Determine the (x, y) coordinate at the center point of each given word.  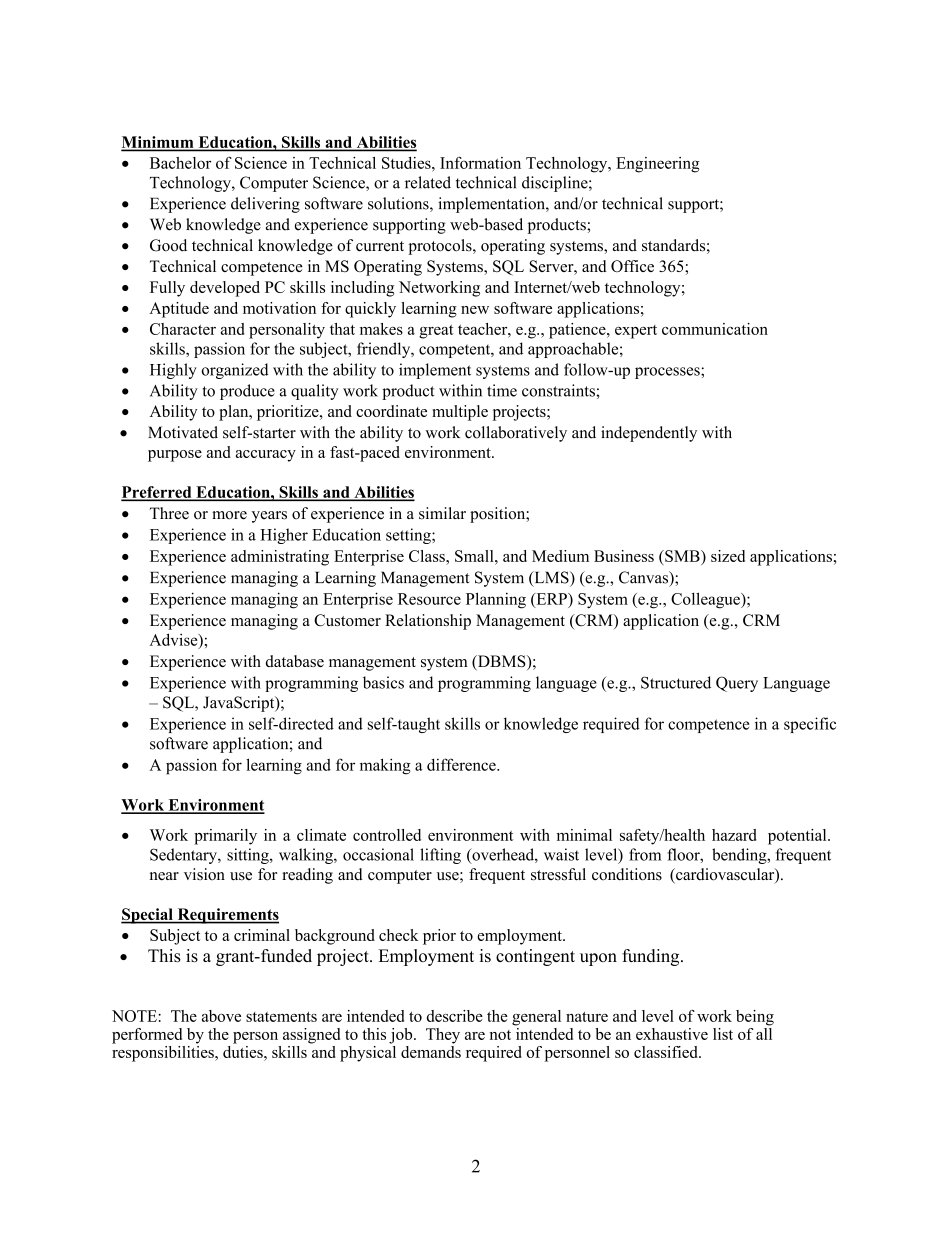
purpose (175, 456)
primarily (225, 837)
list (723, 1034)
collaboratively (516, 434)
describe (455, 1016)
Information (480, 162)
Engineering (657, 165)
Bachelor (180, 163)
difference (462, 764)
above (221, 1016)
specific (810, 725)
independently (649, 434)
